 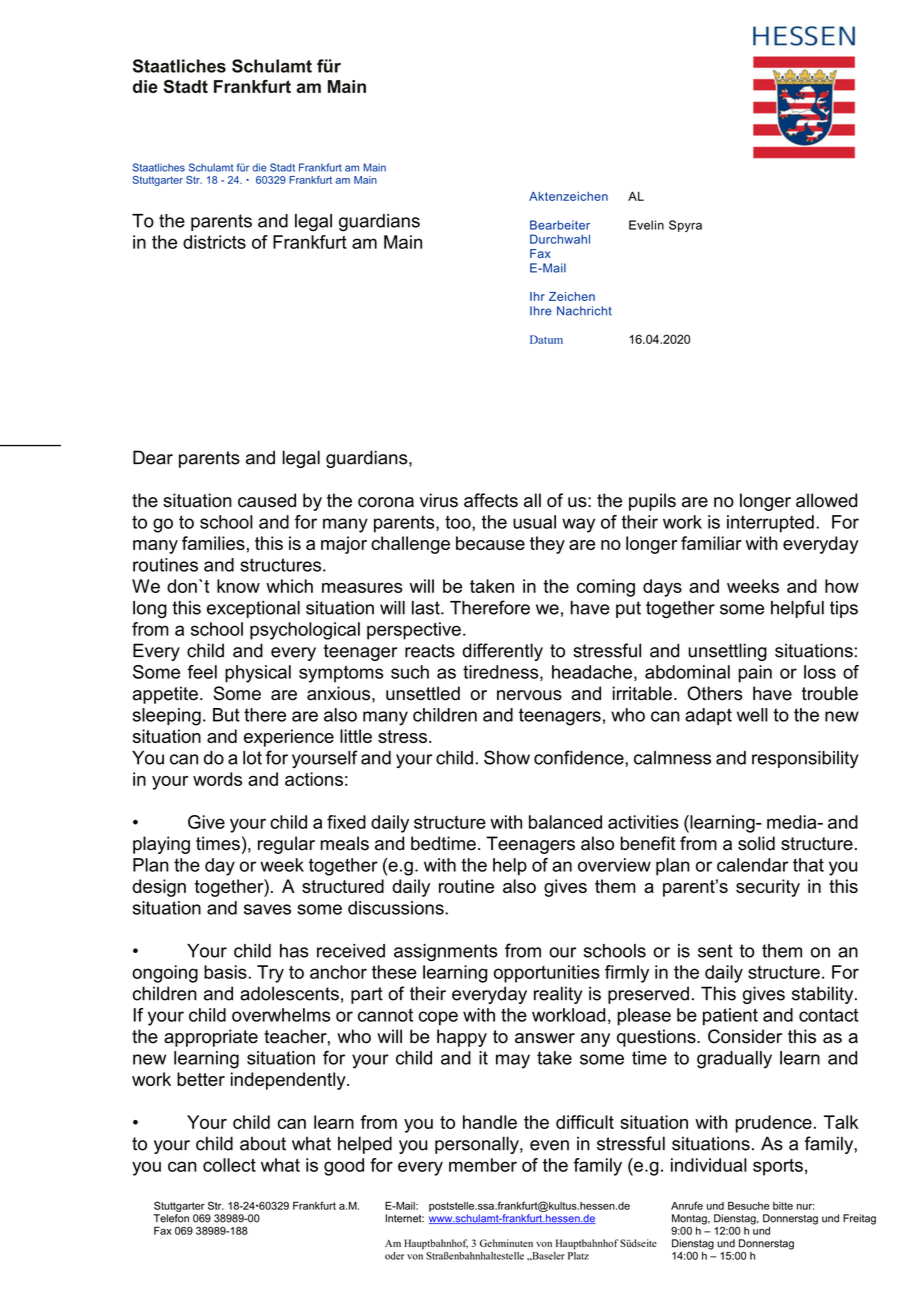 I want to click on assignments, so click(x=446, y=953).
